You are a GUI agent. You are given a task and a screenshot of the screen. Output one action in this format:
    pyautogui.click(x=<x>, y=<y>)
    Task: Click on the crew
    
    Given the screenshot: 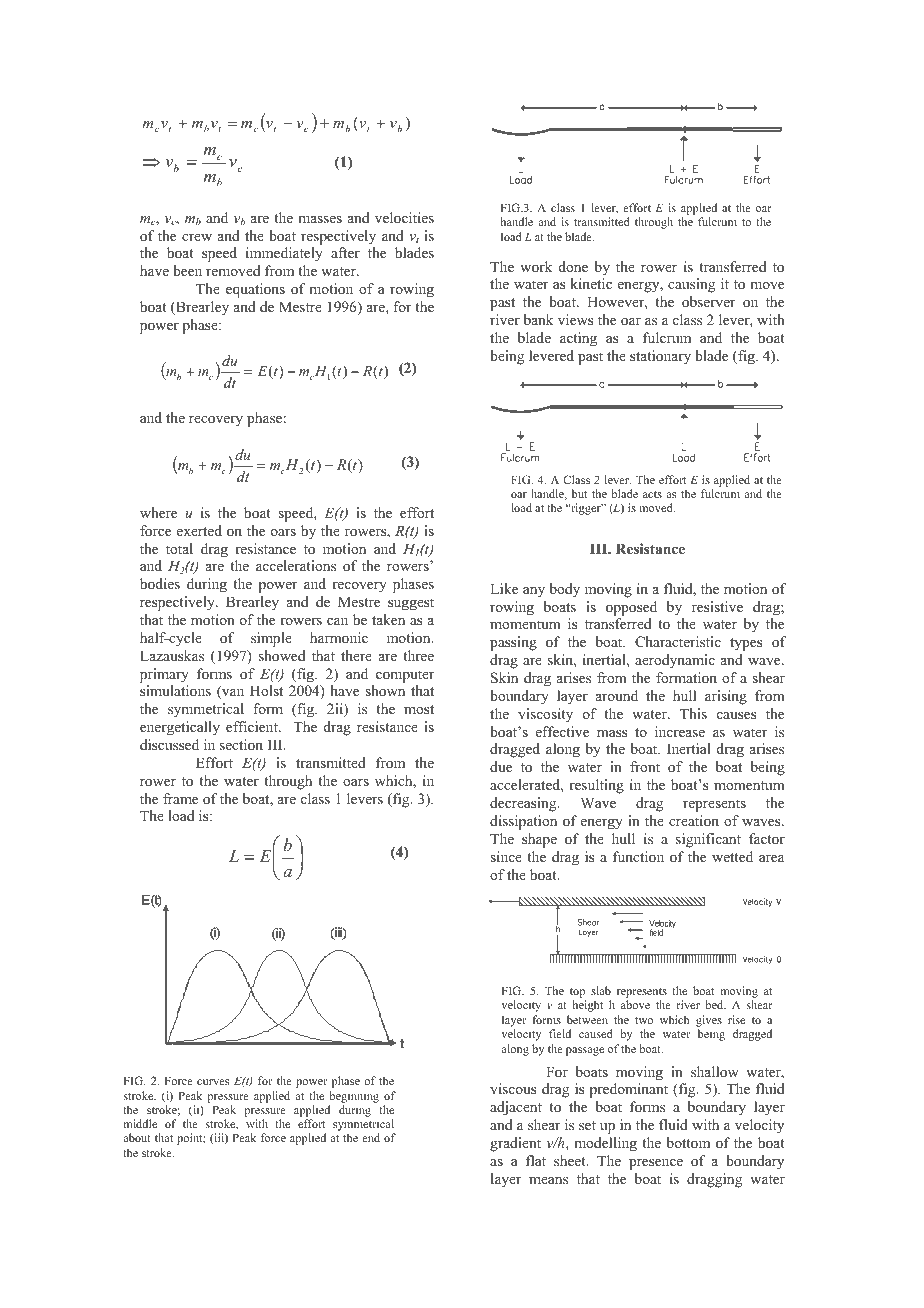 What is the action you would take?
    pyautogui.click(x=197, y=237)
